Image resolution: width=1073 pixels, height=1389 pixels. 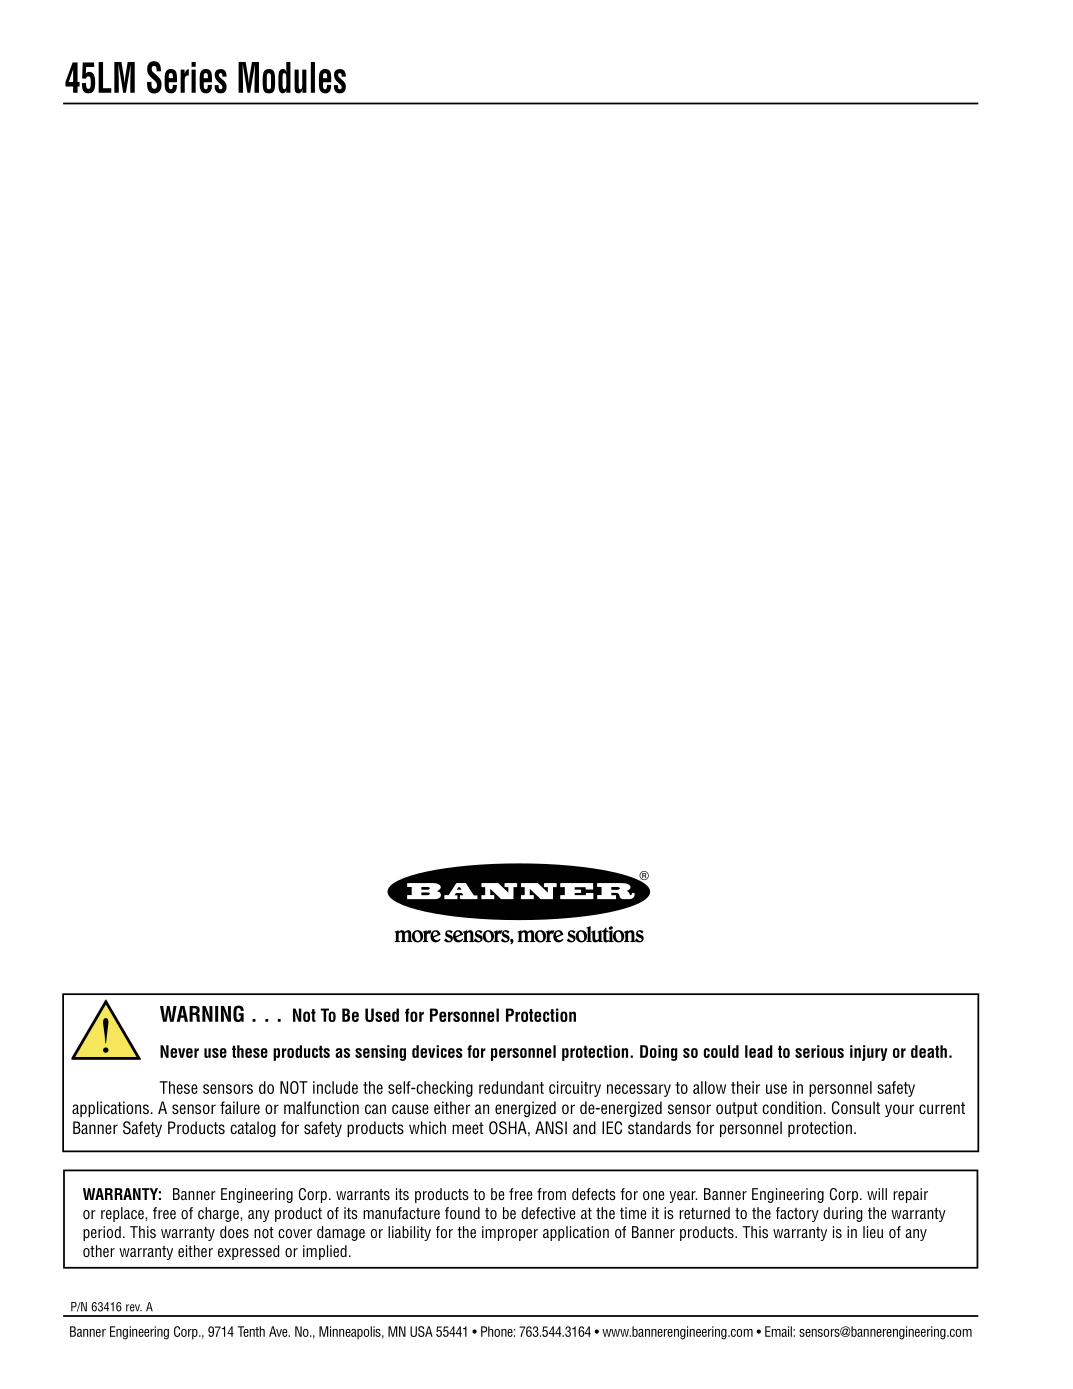 What do you see at coordinates (202, 1013) in the screenshot?
I see `WARNING` at bounding box center [202, 1013].
